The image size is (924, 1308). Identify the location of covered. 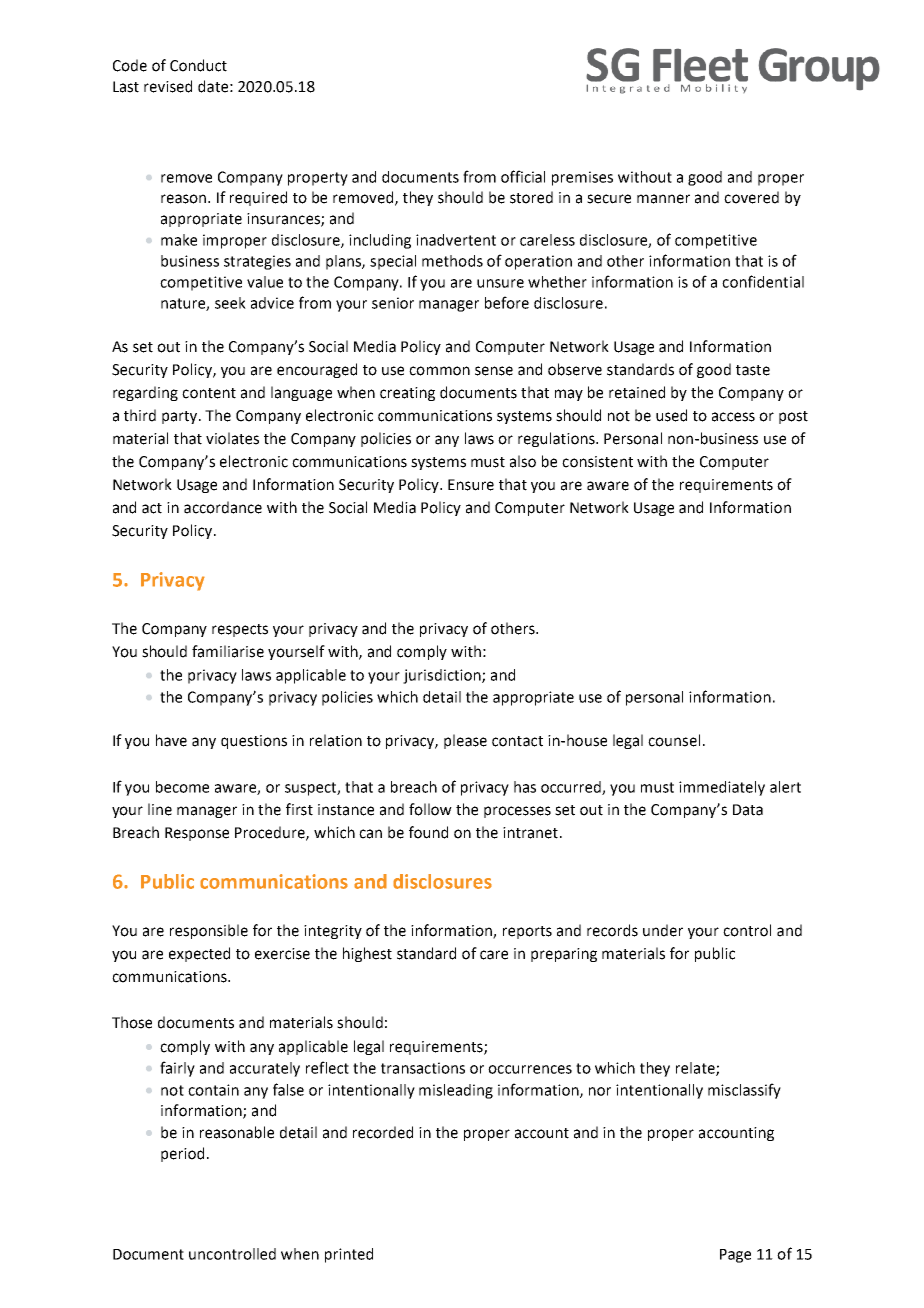
(751, 197).
